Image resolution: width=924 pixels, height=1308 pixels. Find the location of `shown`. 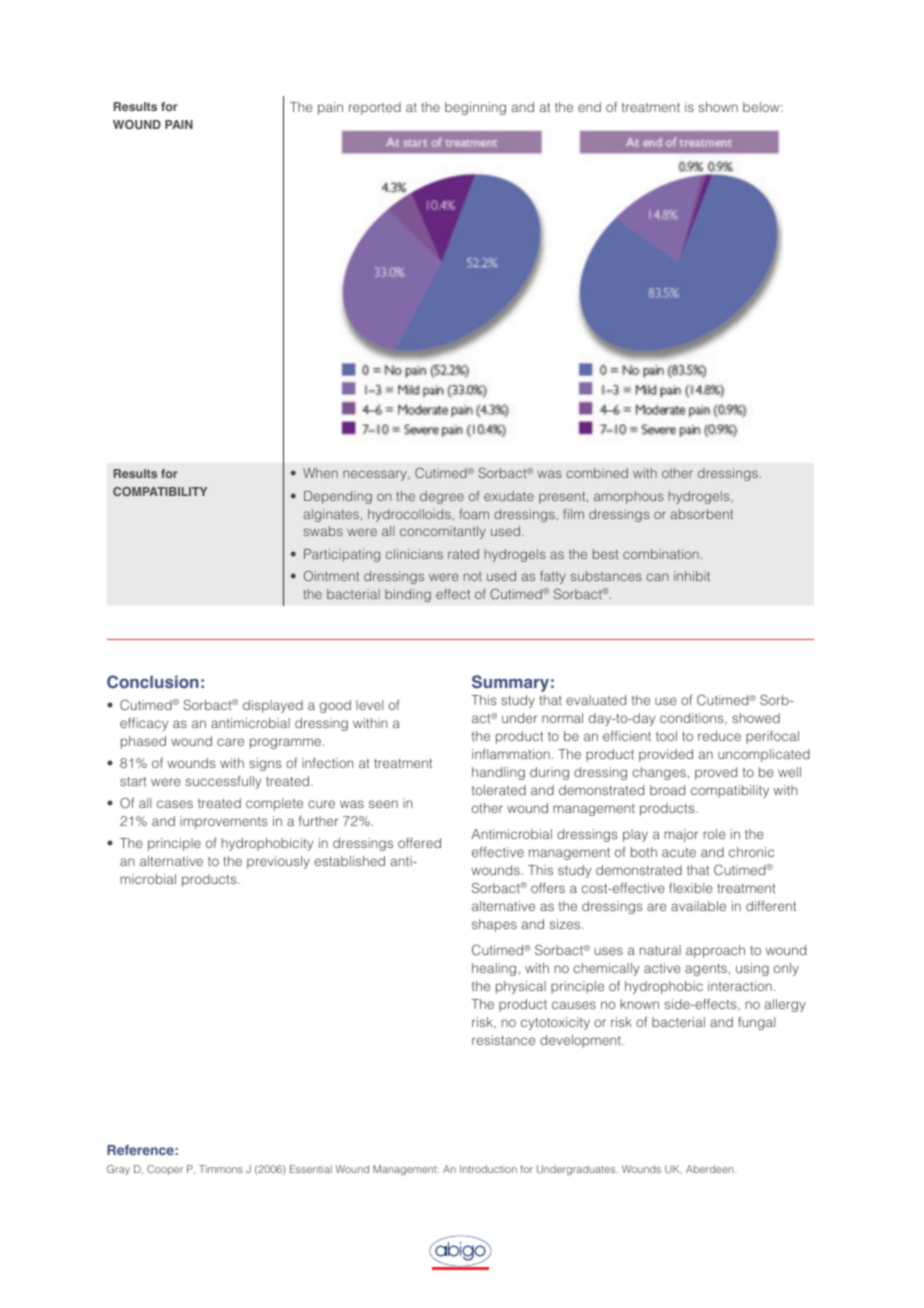

shown is located at coordinates (718, 107).
